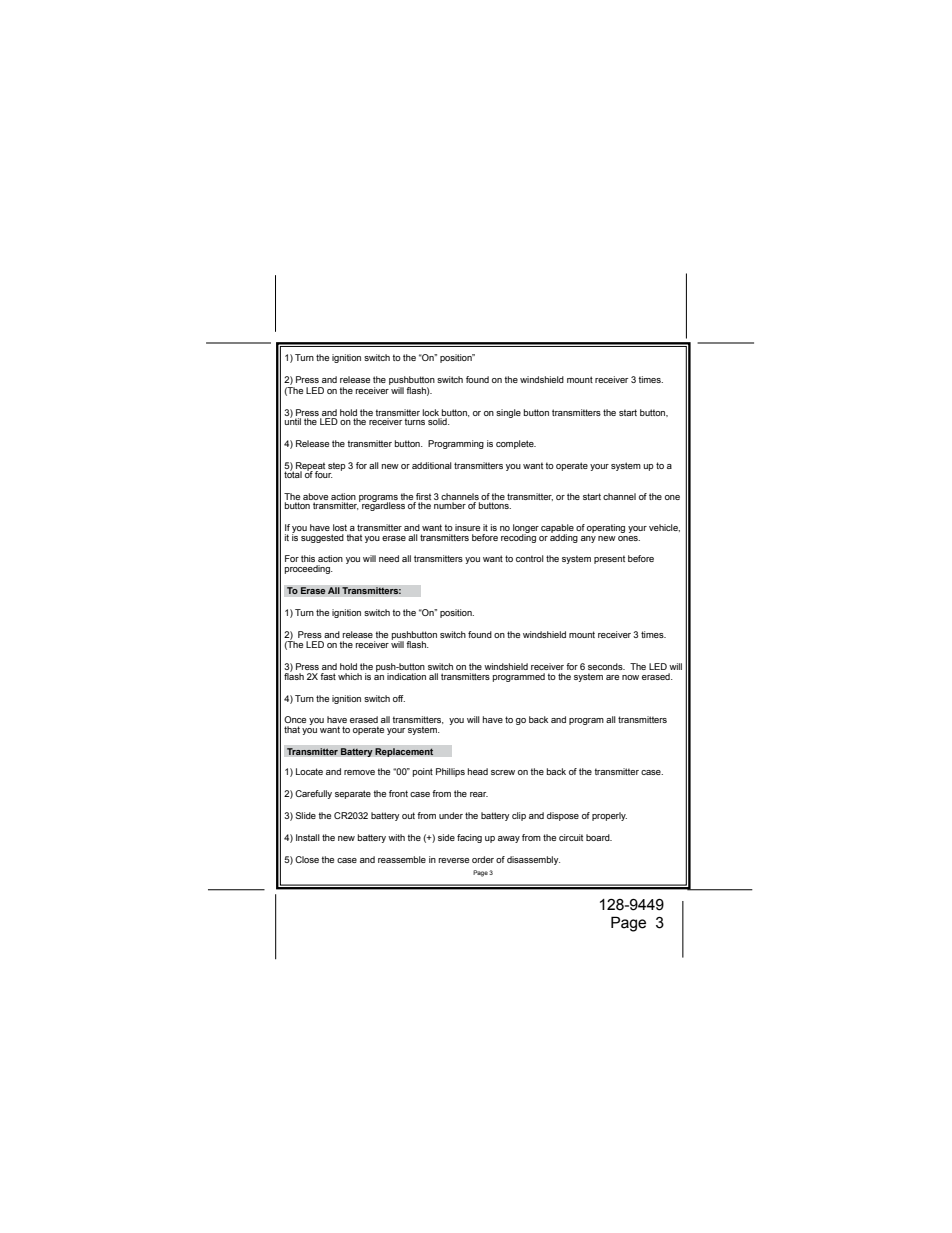  What do you see at coordinates (516, 444) in the image?
I see `complete` at bounding box center [516, 444].
